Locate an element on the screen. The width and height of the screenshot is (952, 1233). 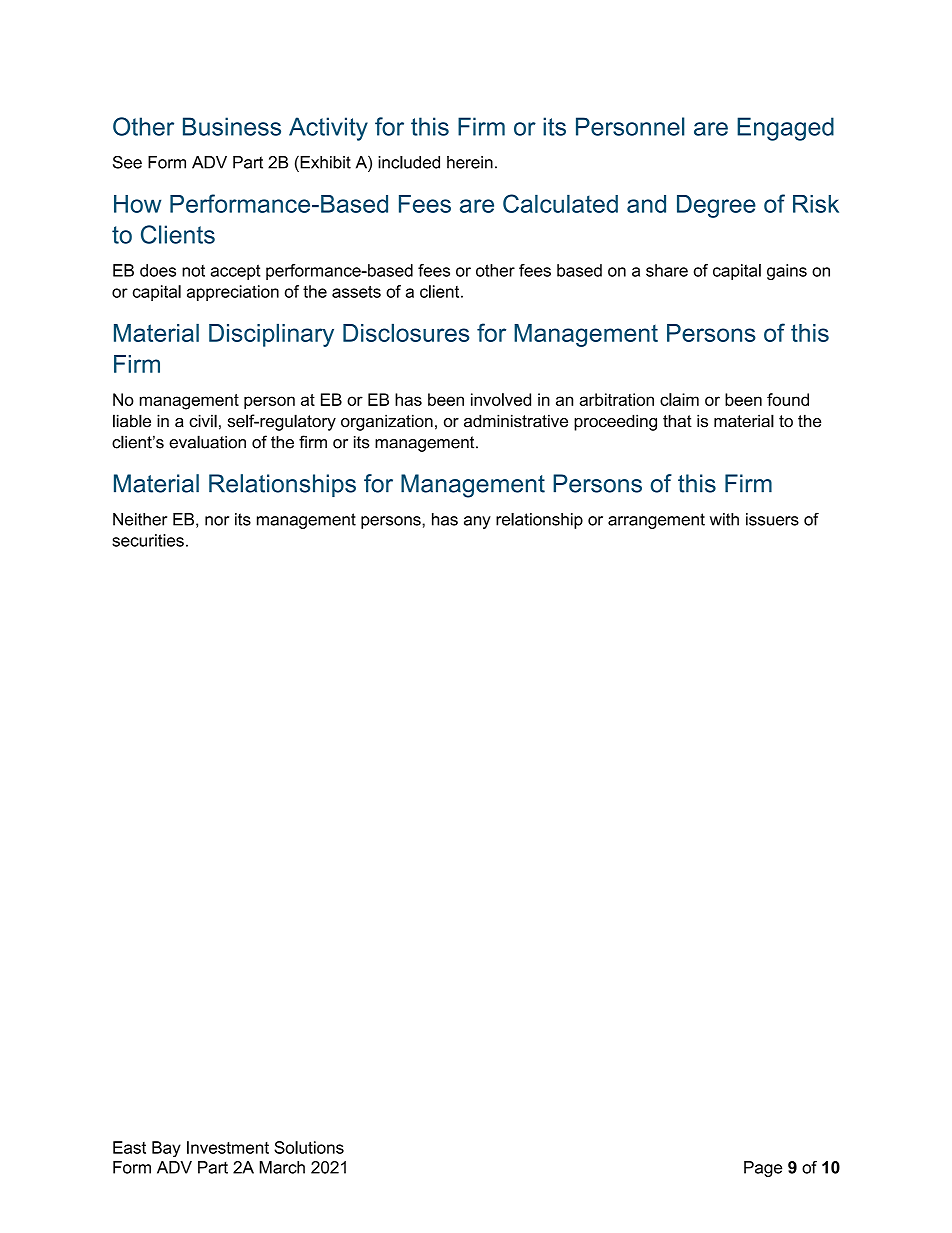
Engaged is located at coordinates (785, 129).
